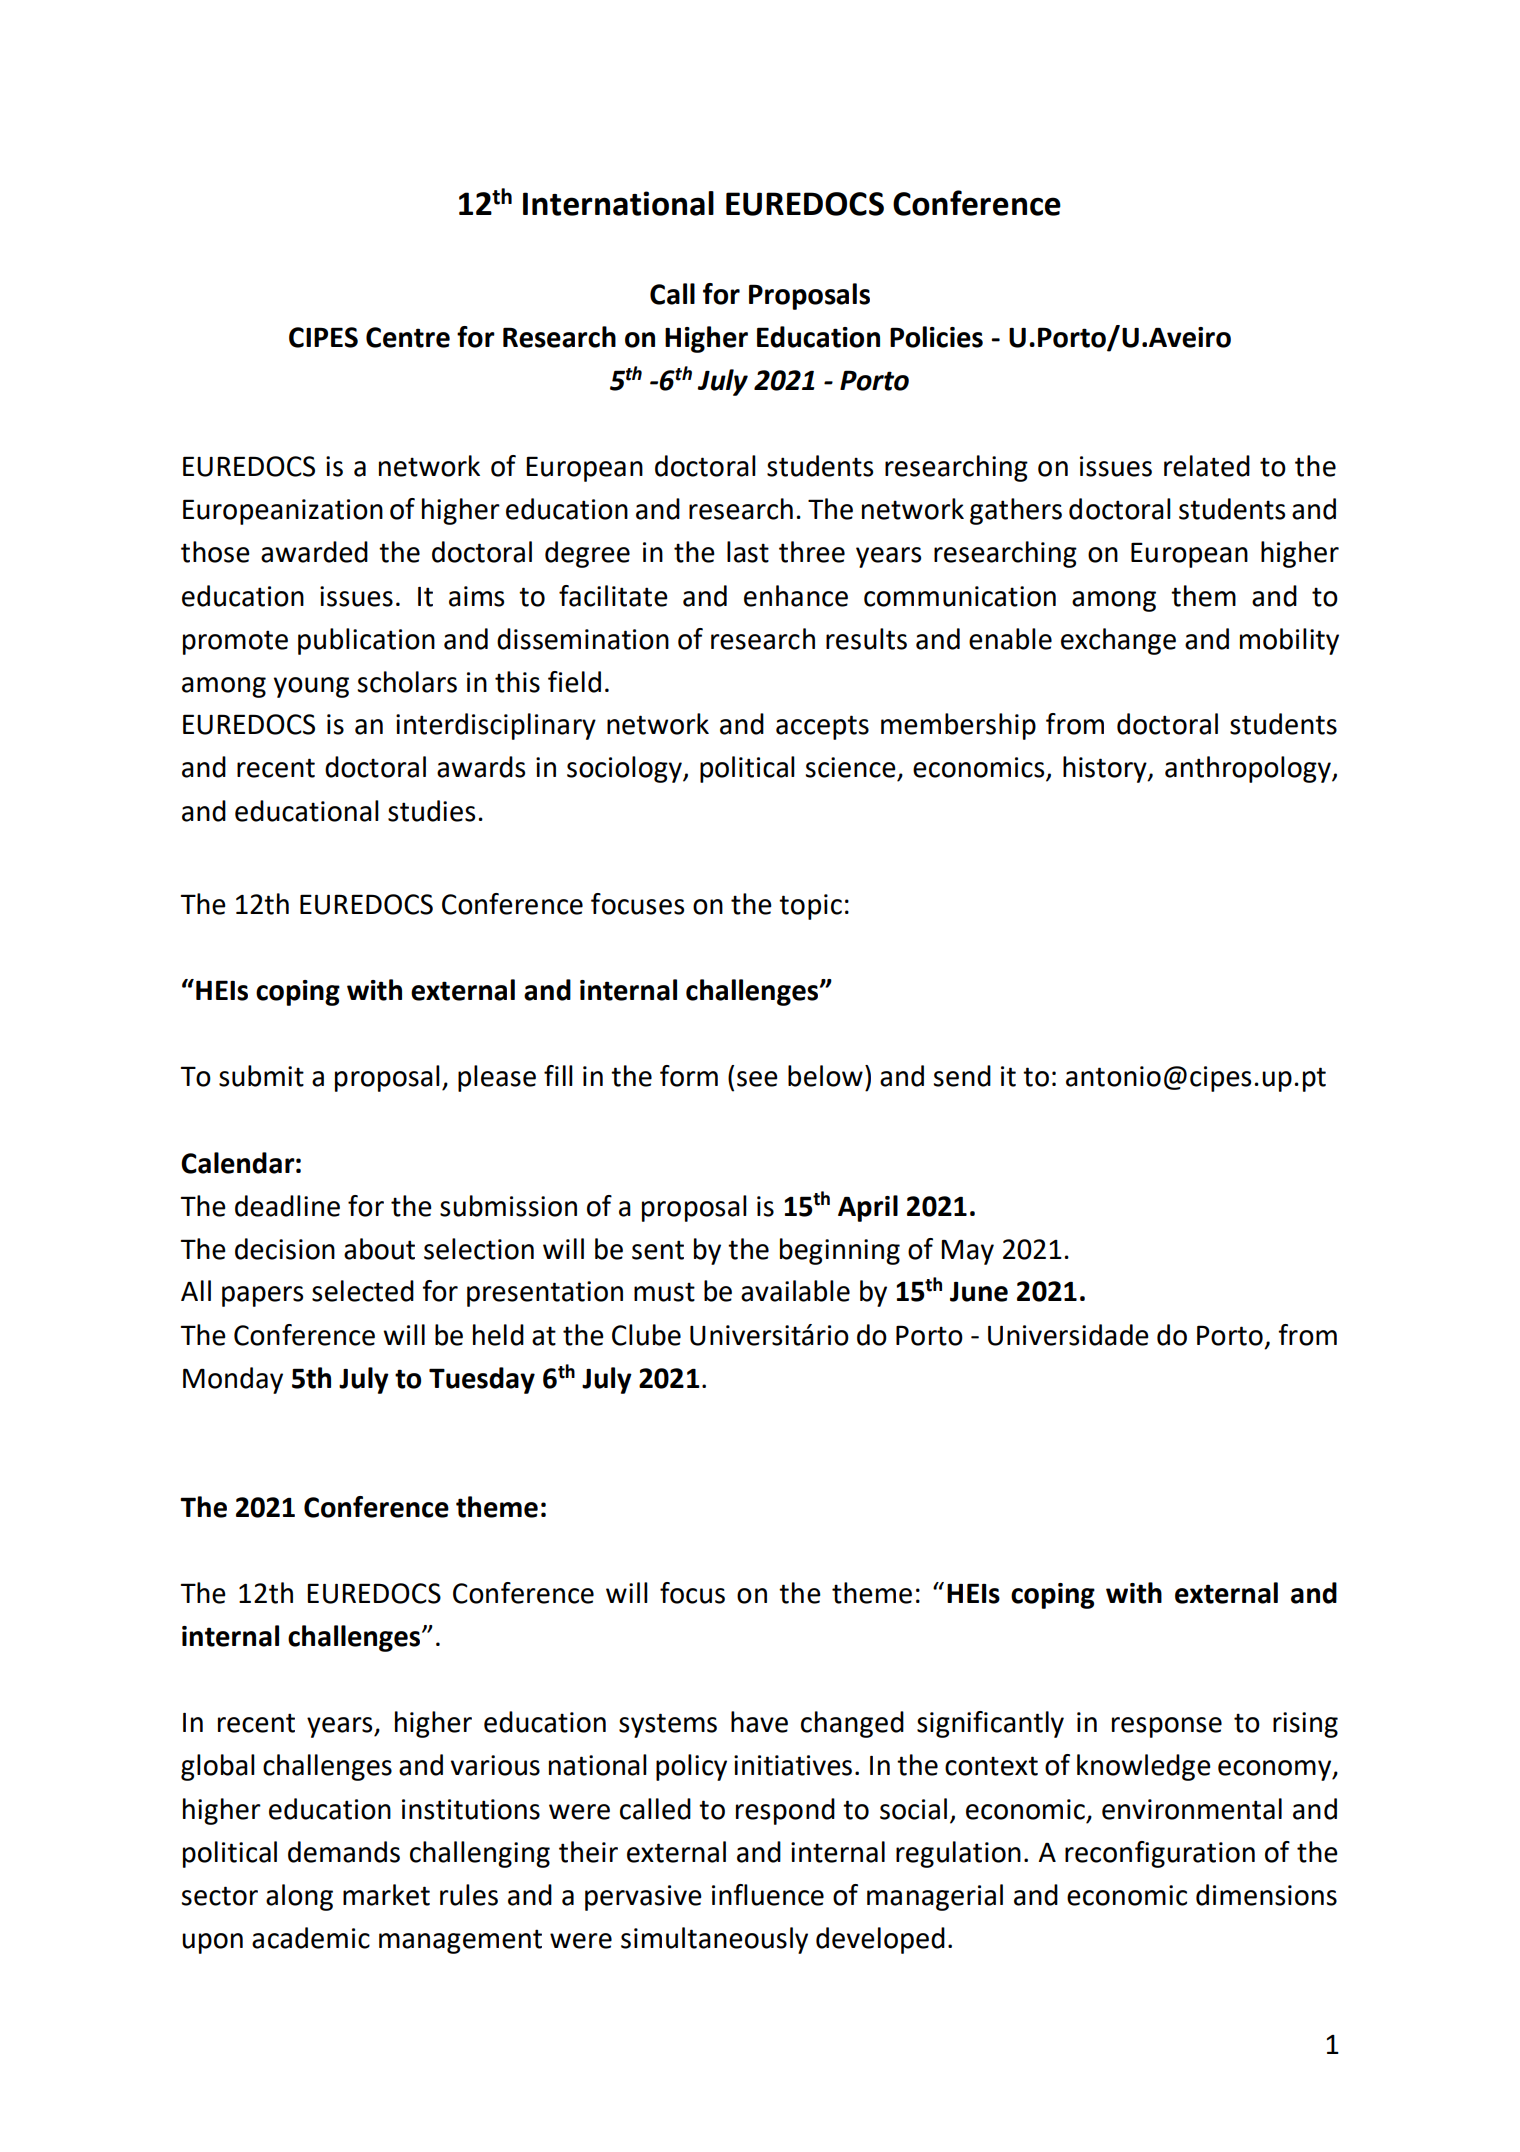 This screenshot has height=2152, width=1520. Describe the element at coordinates (1160, 1854) in the screenshot. I see `reconfiguration` at that location.
